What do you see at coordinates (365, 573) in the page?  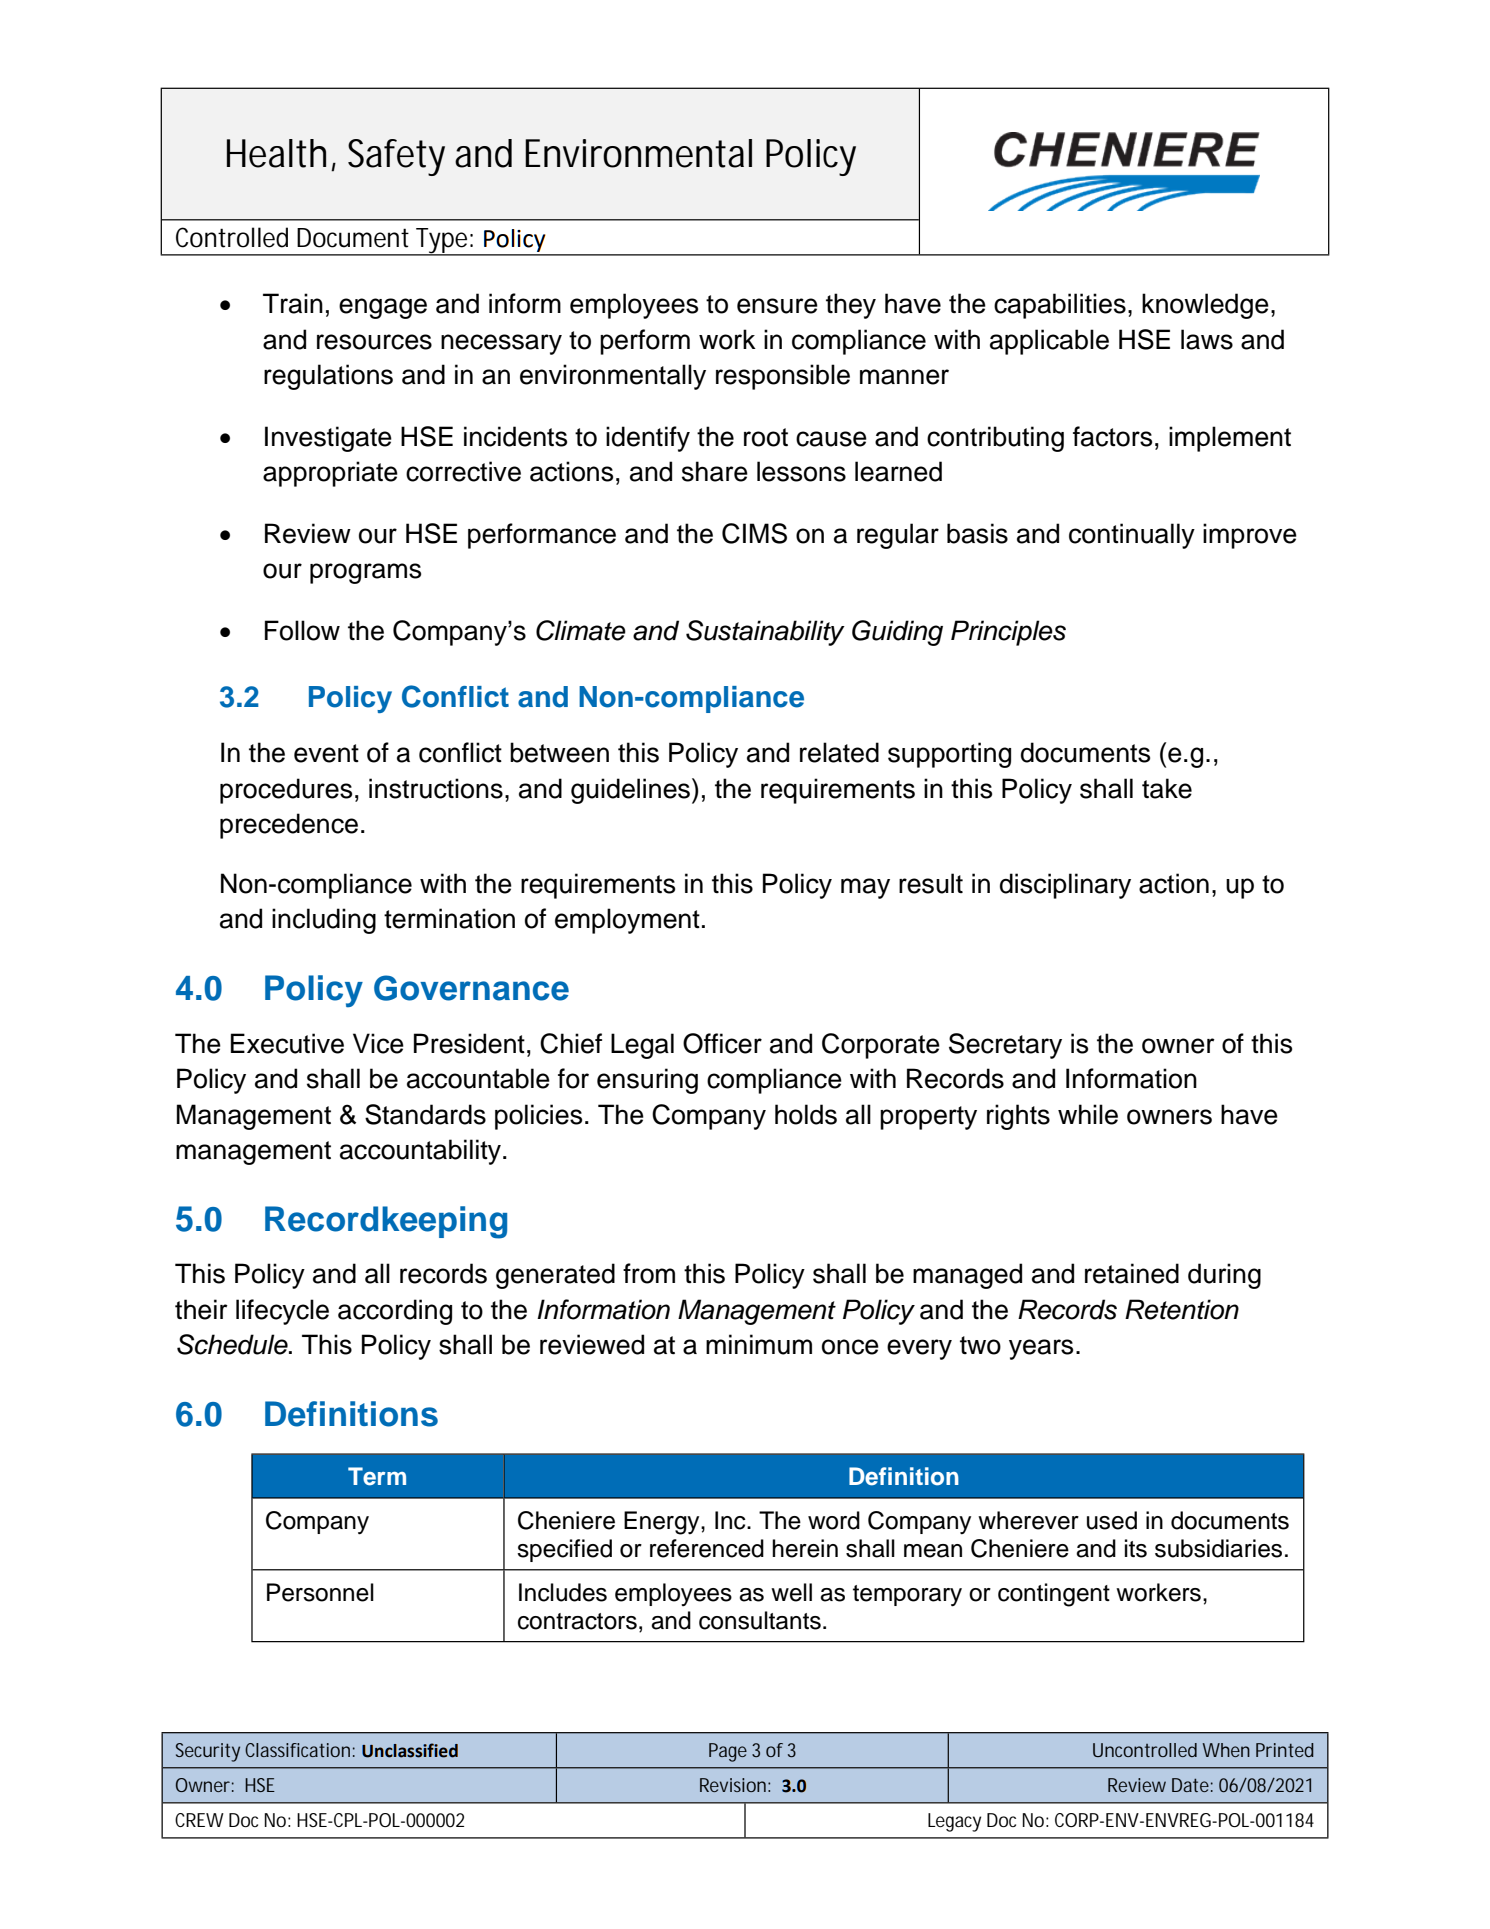 I see `programs` at bounding box center [365, 573].
